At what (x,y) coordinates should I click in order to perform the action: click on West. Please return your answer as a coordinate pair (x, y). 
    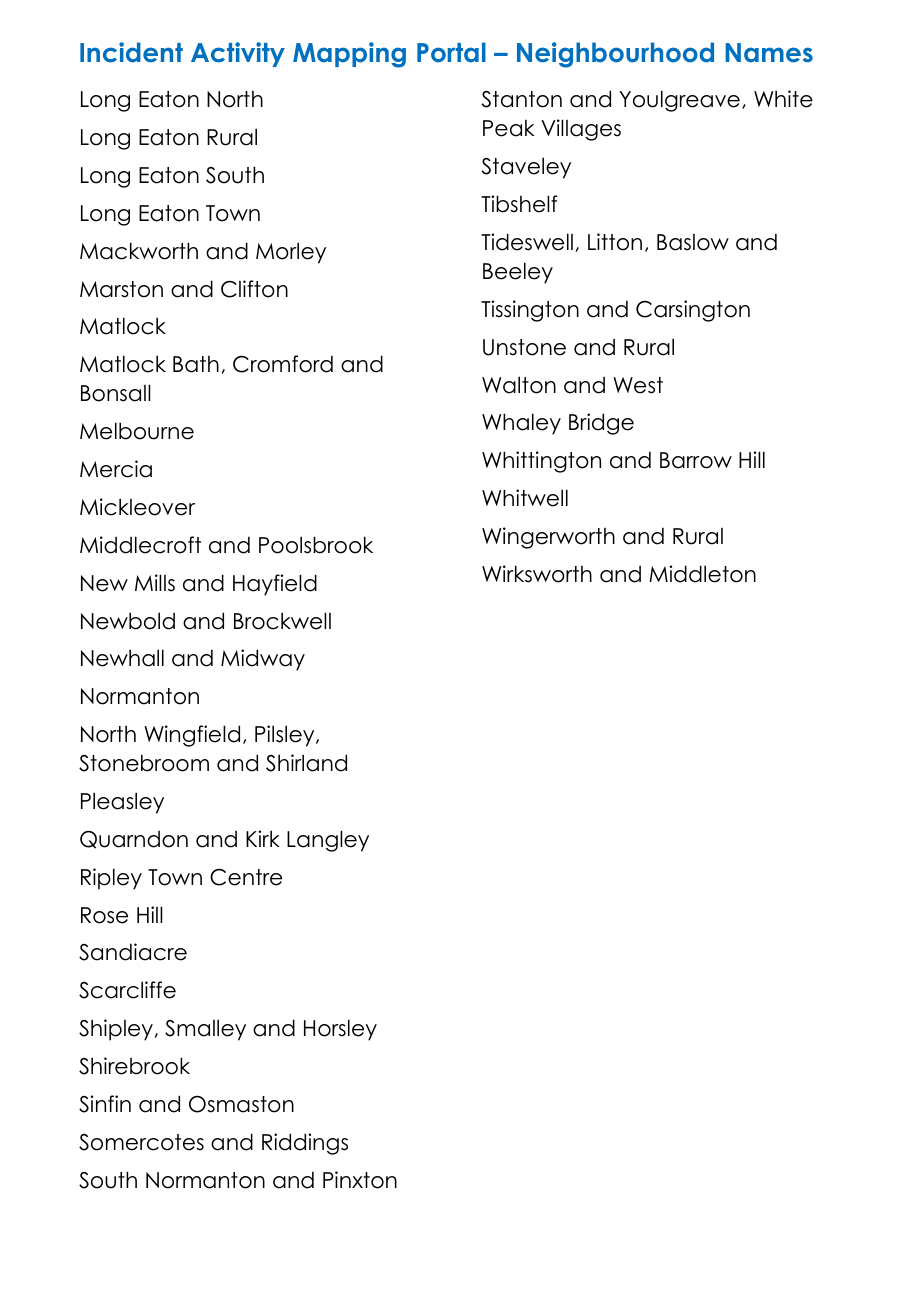
    Looking at the image, I should click on (638, 385).
